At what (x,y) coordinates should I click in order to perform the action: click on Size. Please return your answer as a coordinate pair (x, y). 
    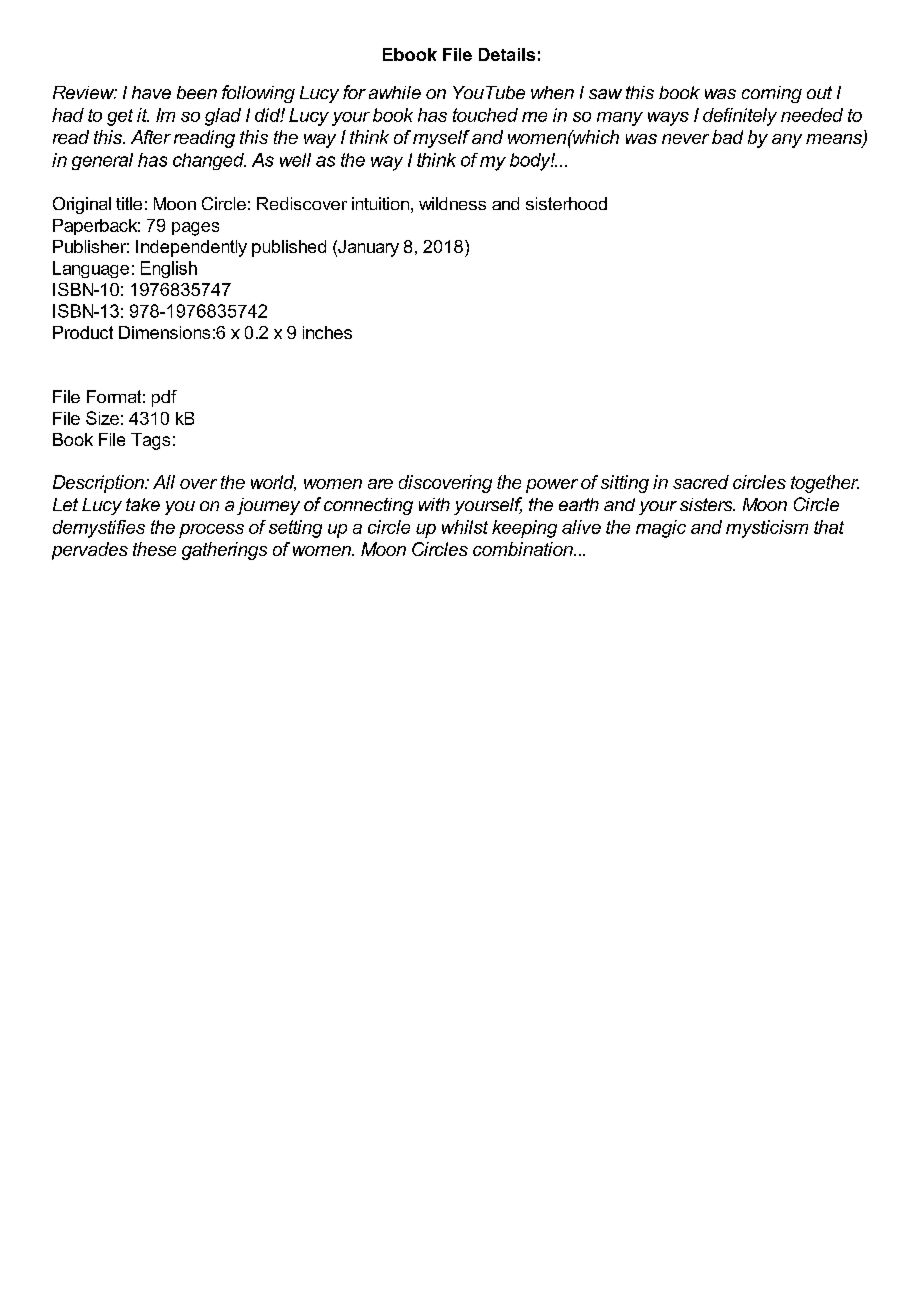
    Looking at the image, I should click on (102, 418).
